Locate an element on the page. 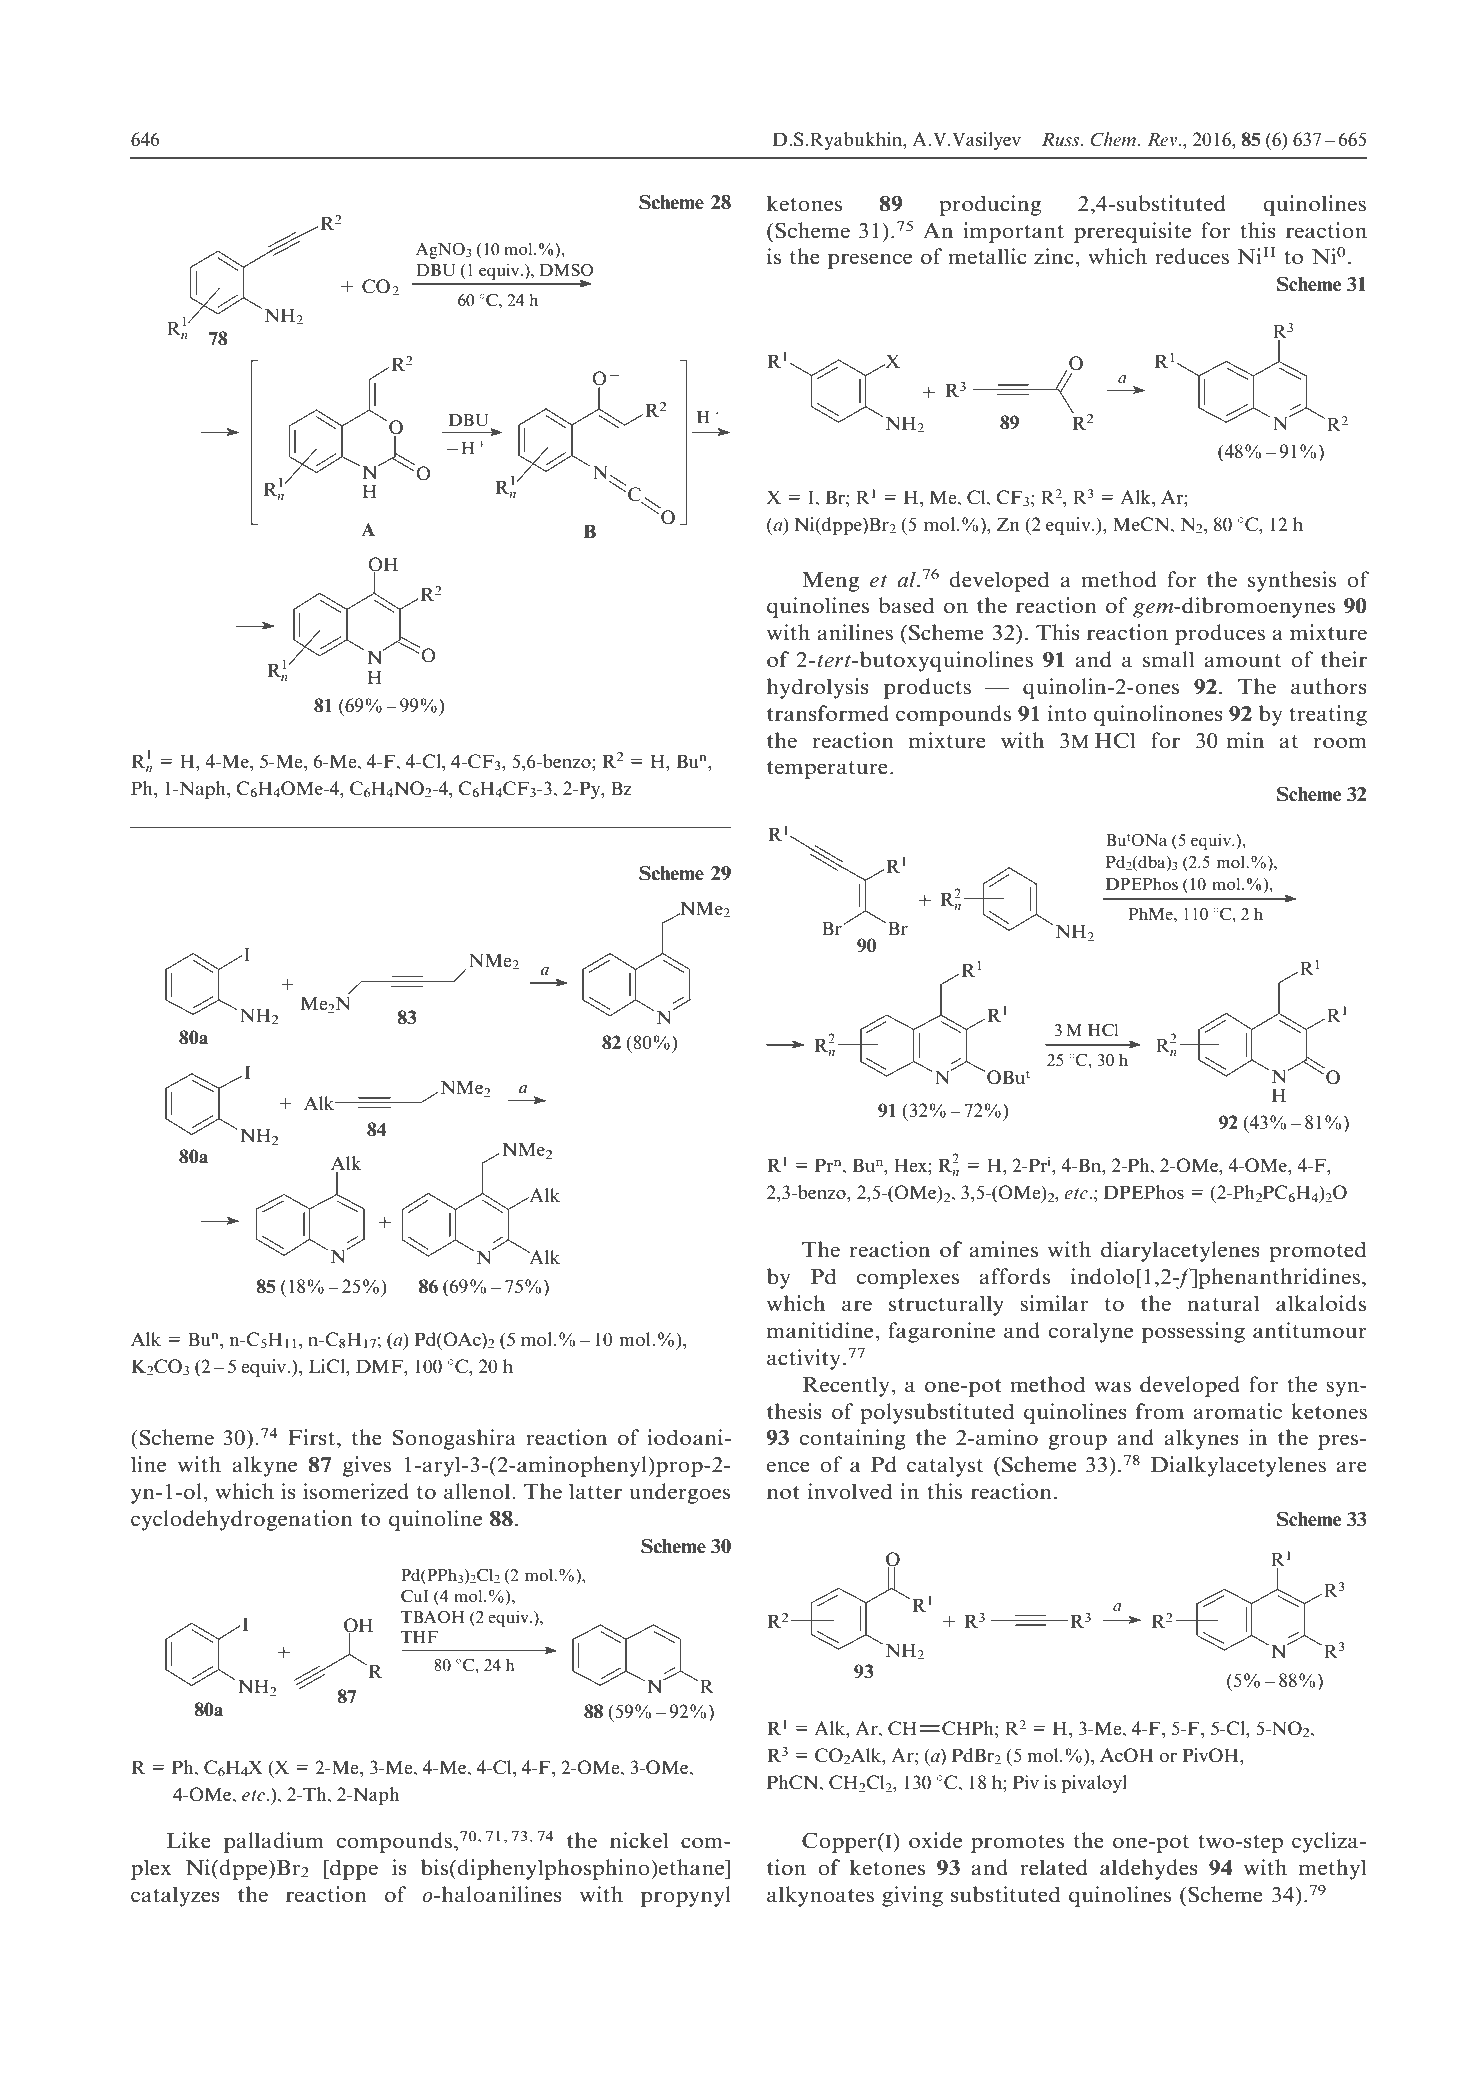 This image has height=2098, width=1483. DMF is located at coordinates (380, 1366).
